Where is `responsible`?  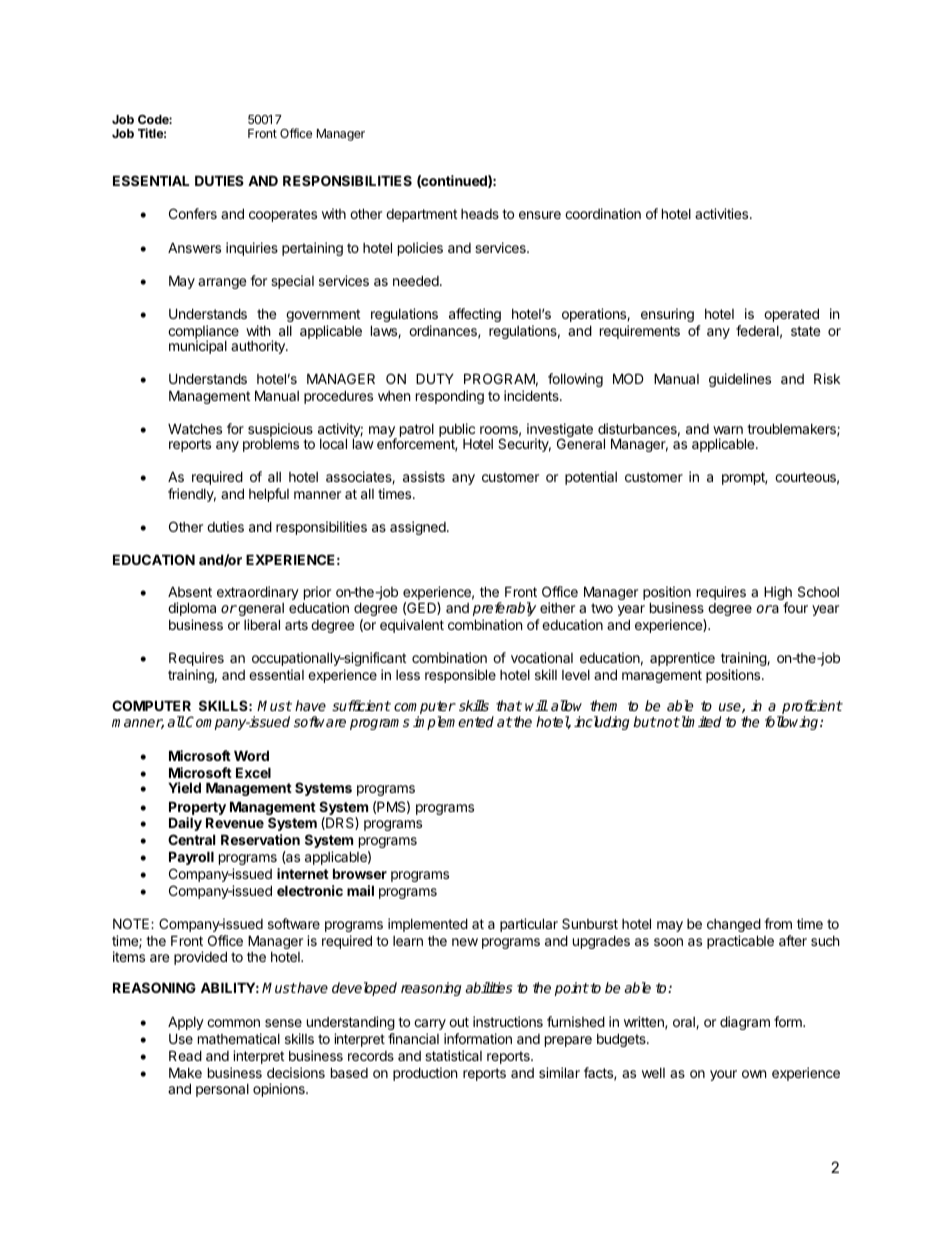
responsible is located at coordinates (460, 676).
